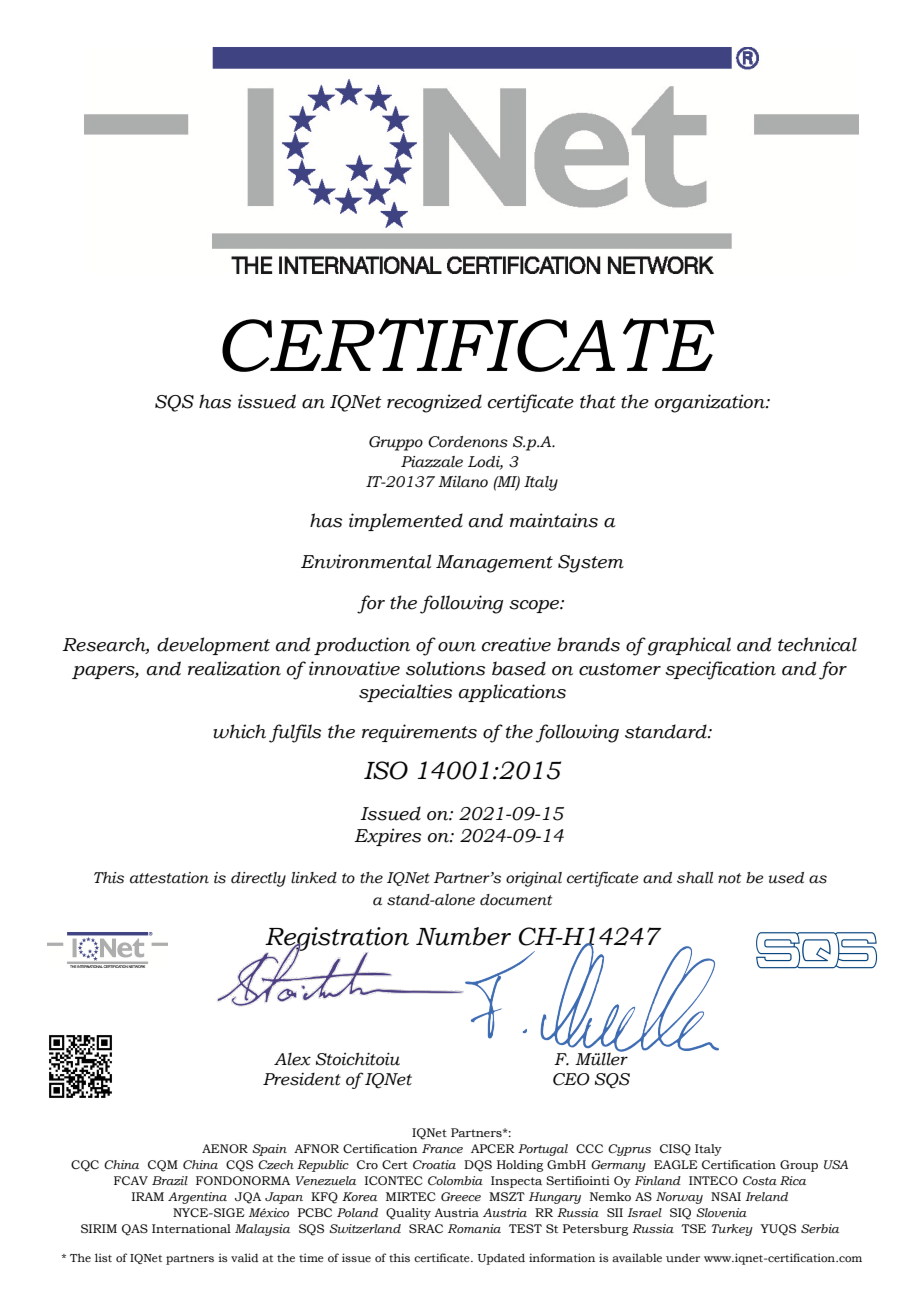  Describe the element at coordinates (463, 482) in the screenshot. I see `Milano` at that location.
